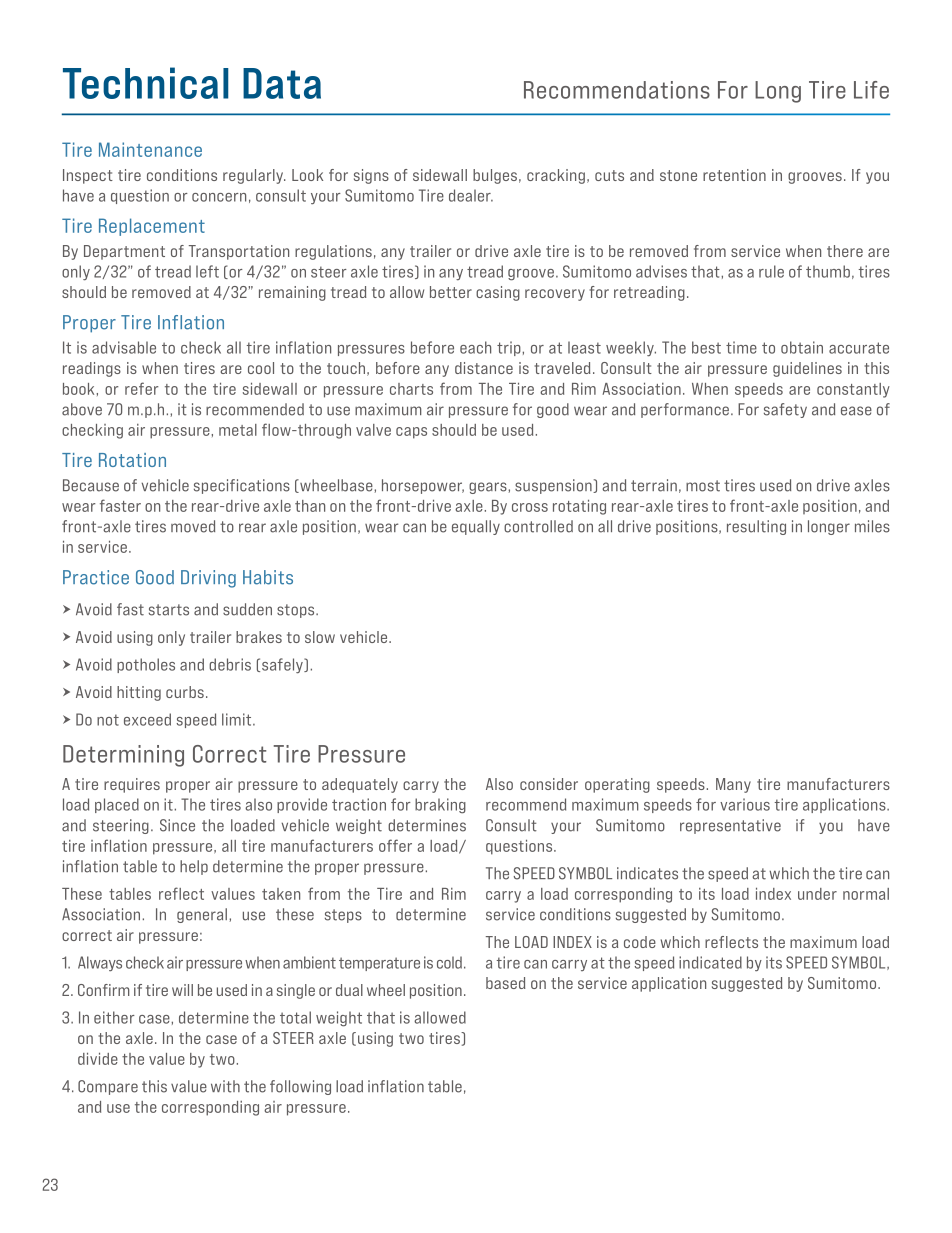  Describe the element at coordinates (556, 176) in the screenshot. I see `cracking` at that location.
